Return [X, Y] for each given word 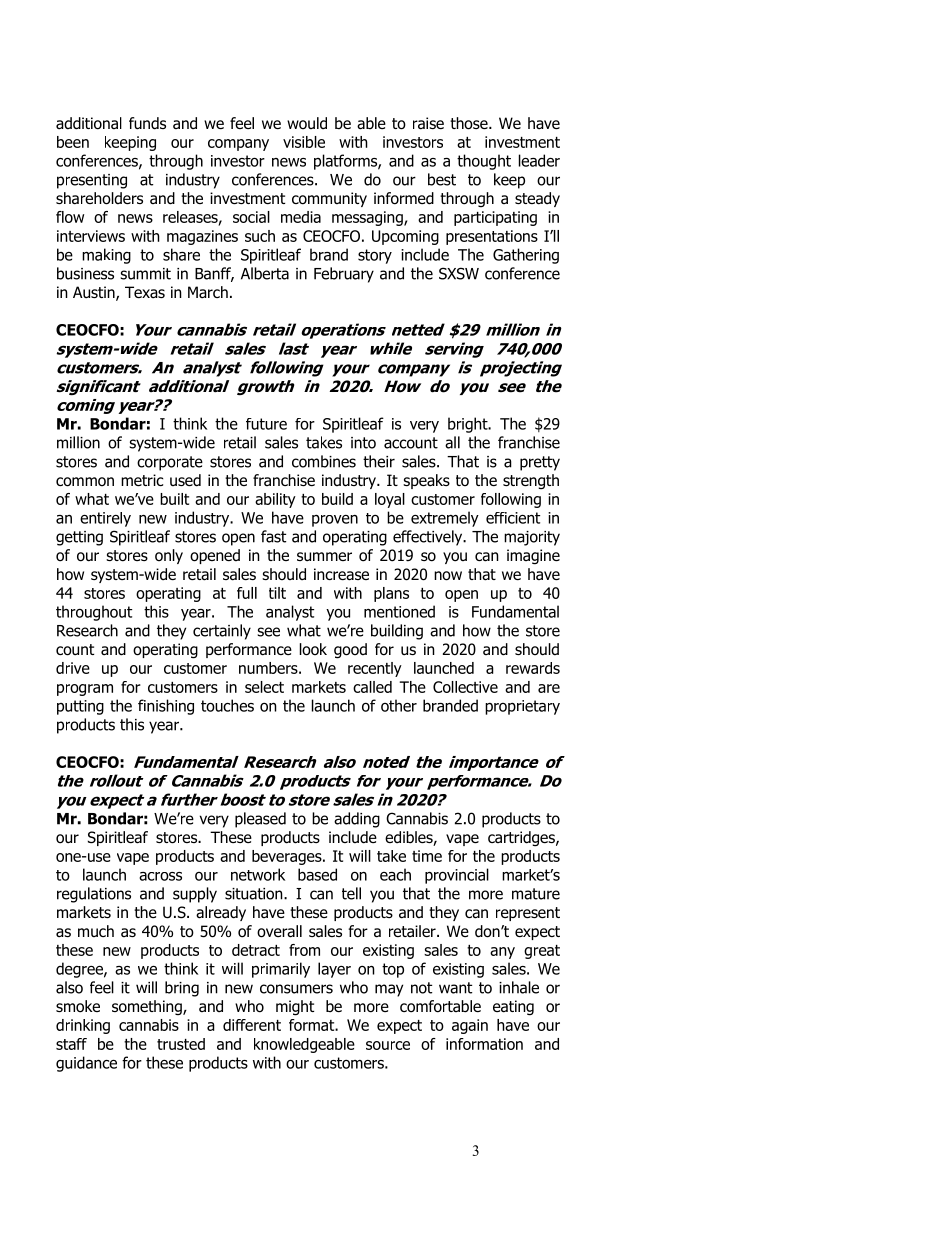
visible [304, 142]
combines [324, 461]
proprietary [522, 707]
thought [484, 162]
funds [147, 123]
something [148, 1007]
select [264, 687]
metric [142, 480]
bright [469, 425]
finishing [166, 707]
